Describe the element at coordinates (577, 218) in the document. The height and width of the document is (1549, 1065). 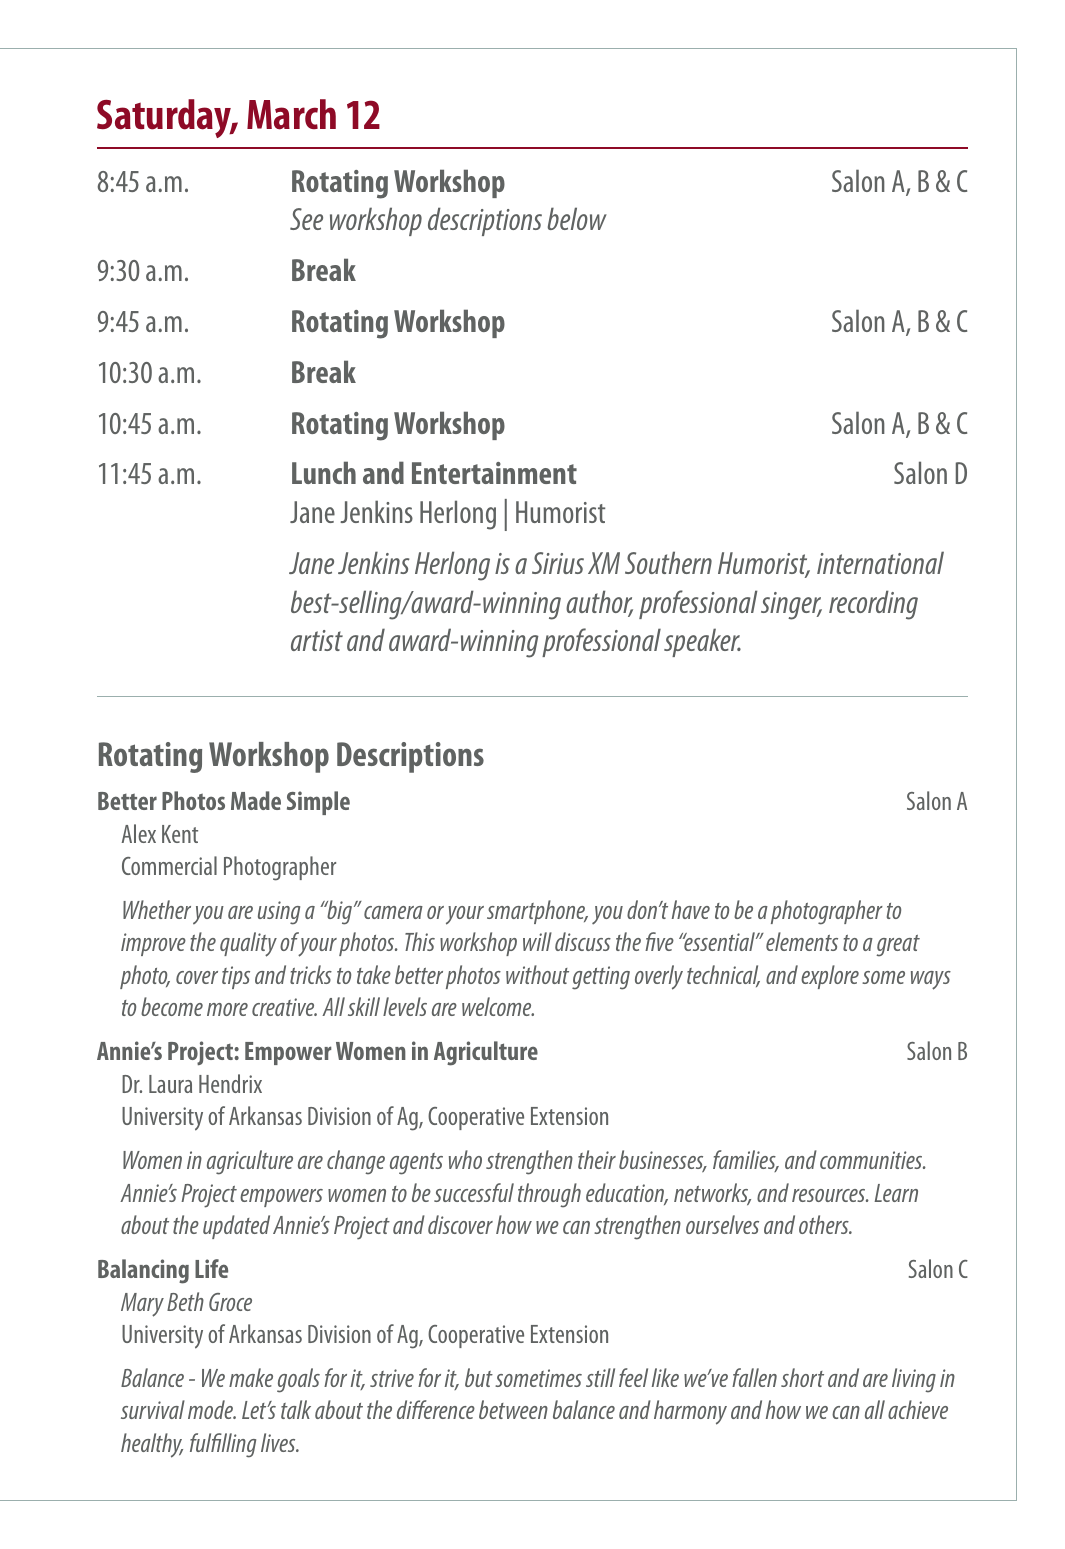
I see `below` at that location.
